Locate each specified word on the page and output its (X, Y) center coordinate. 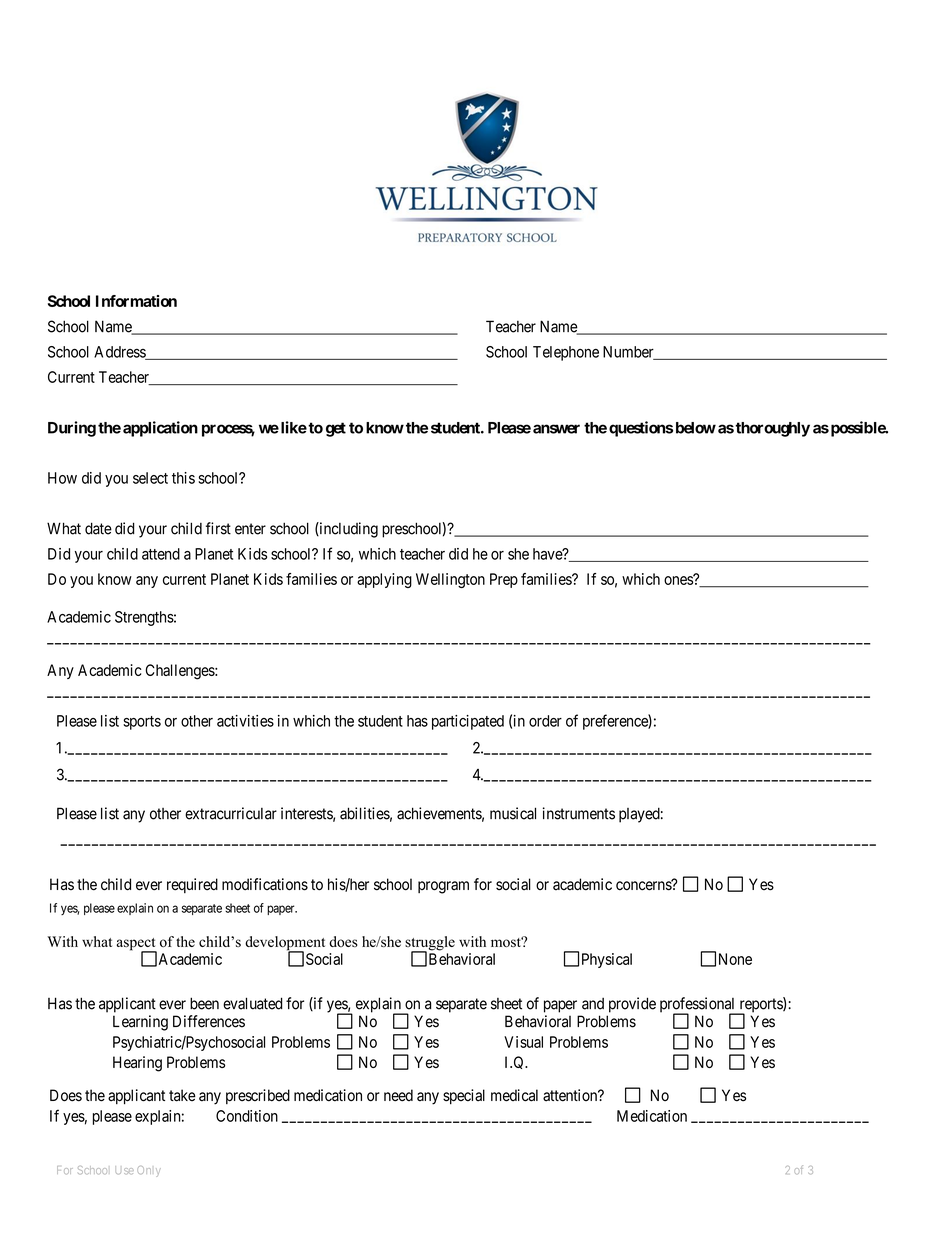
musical (513, 813)
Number (629, 353)
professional (699, 1006)
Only (149, 1171)
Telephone (566, 353)
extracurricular (231, 813)
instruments (579, 813)
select (150, 478)
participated (468, 722)
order (545, 721)
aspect (137, 945)
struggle (430, 944)
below (696, 428)
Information (136, 301)
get (336, 429)
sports (142, 723)
